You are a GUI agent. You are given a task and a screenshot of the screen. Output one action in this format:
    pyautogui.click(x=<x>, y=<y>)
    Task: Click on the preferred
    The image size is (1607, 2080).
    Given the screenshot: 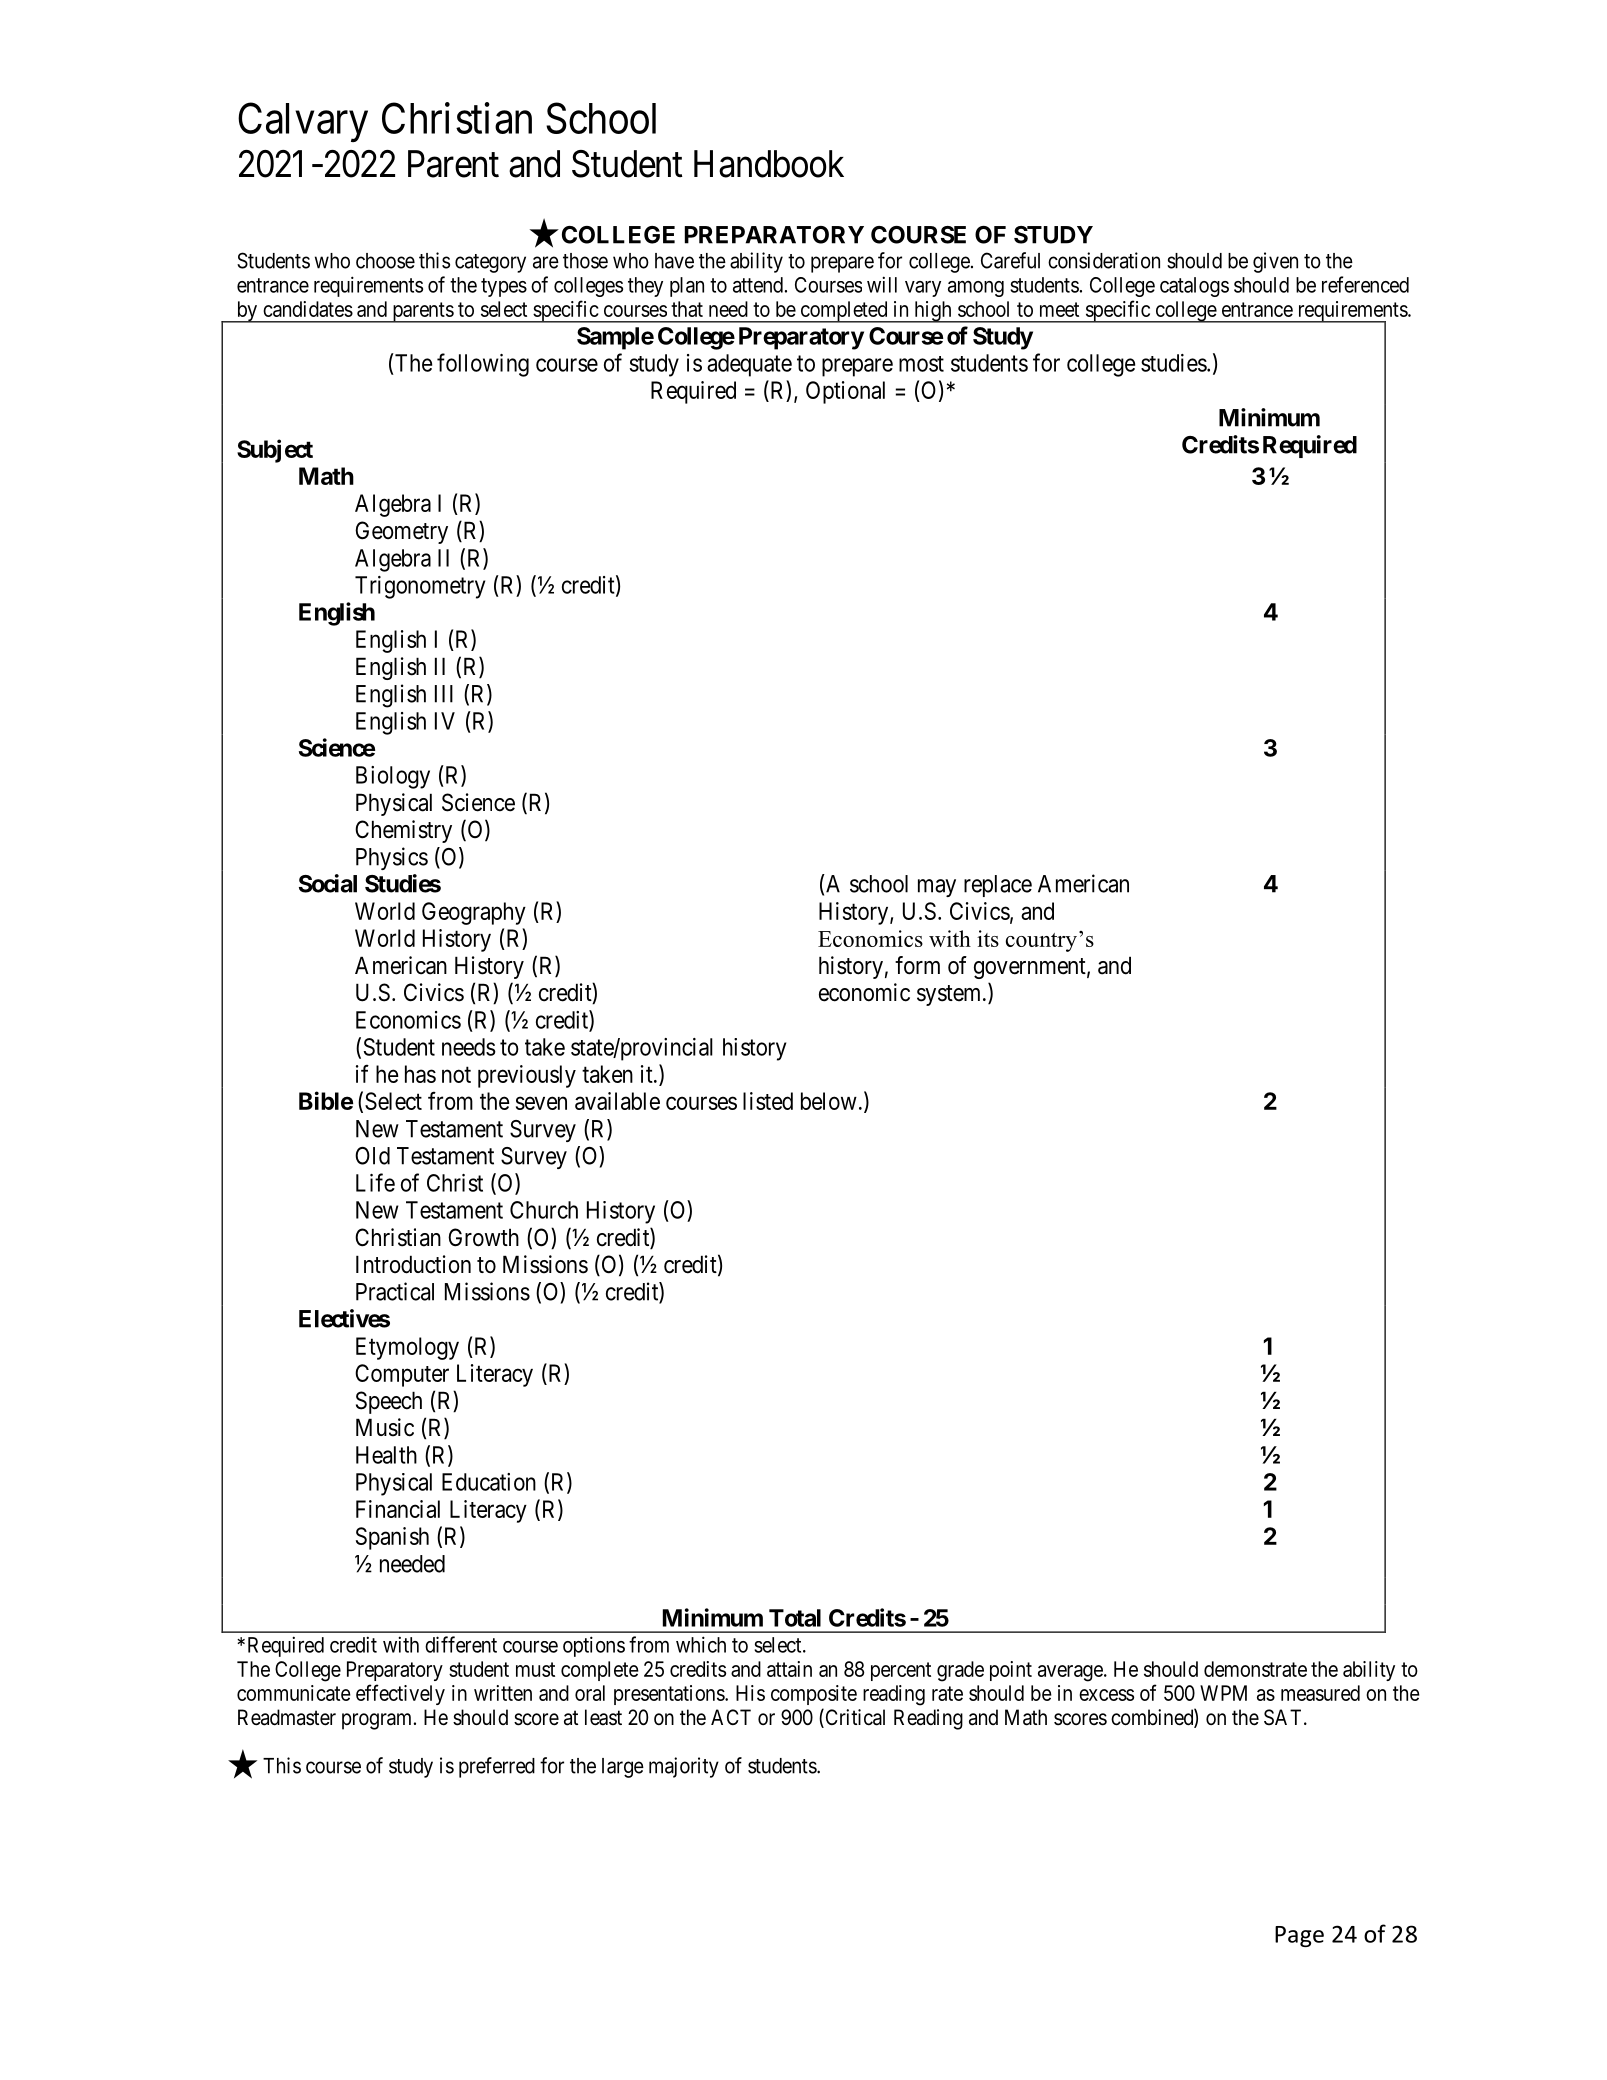 What is the action you would take?
    pyautogui.click(x=497, y=1767)
